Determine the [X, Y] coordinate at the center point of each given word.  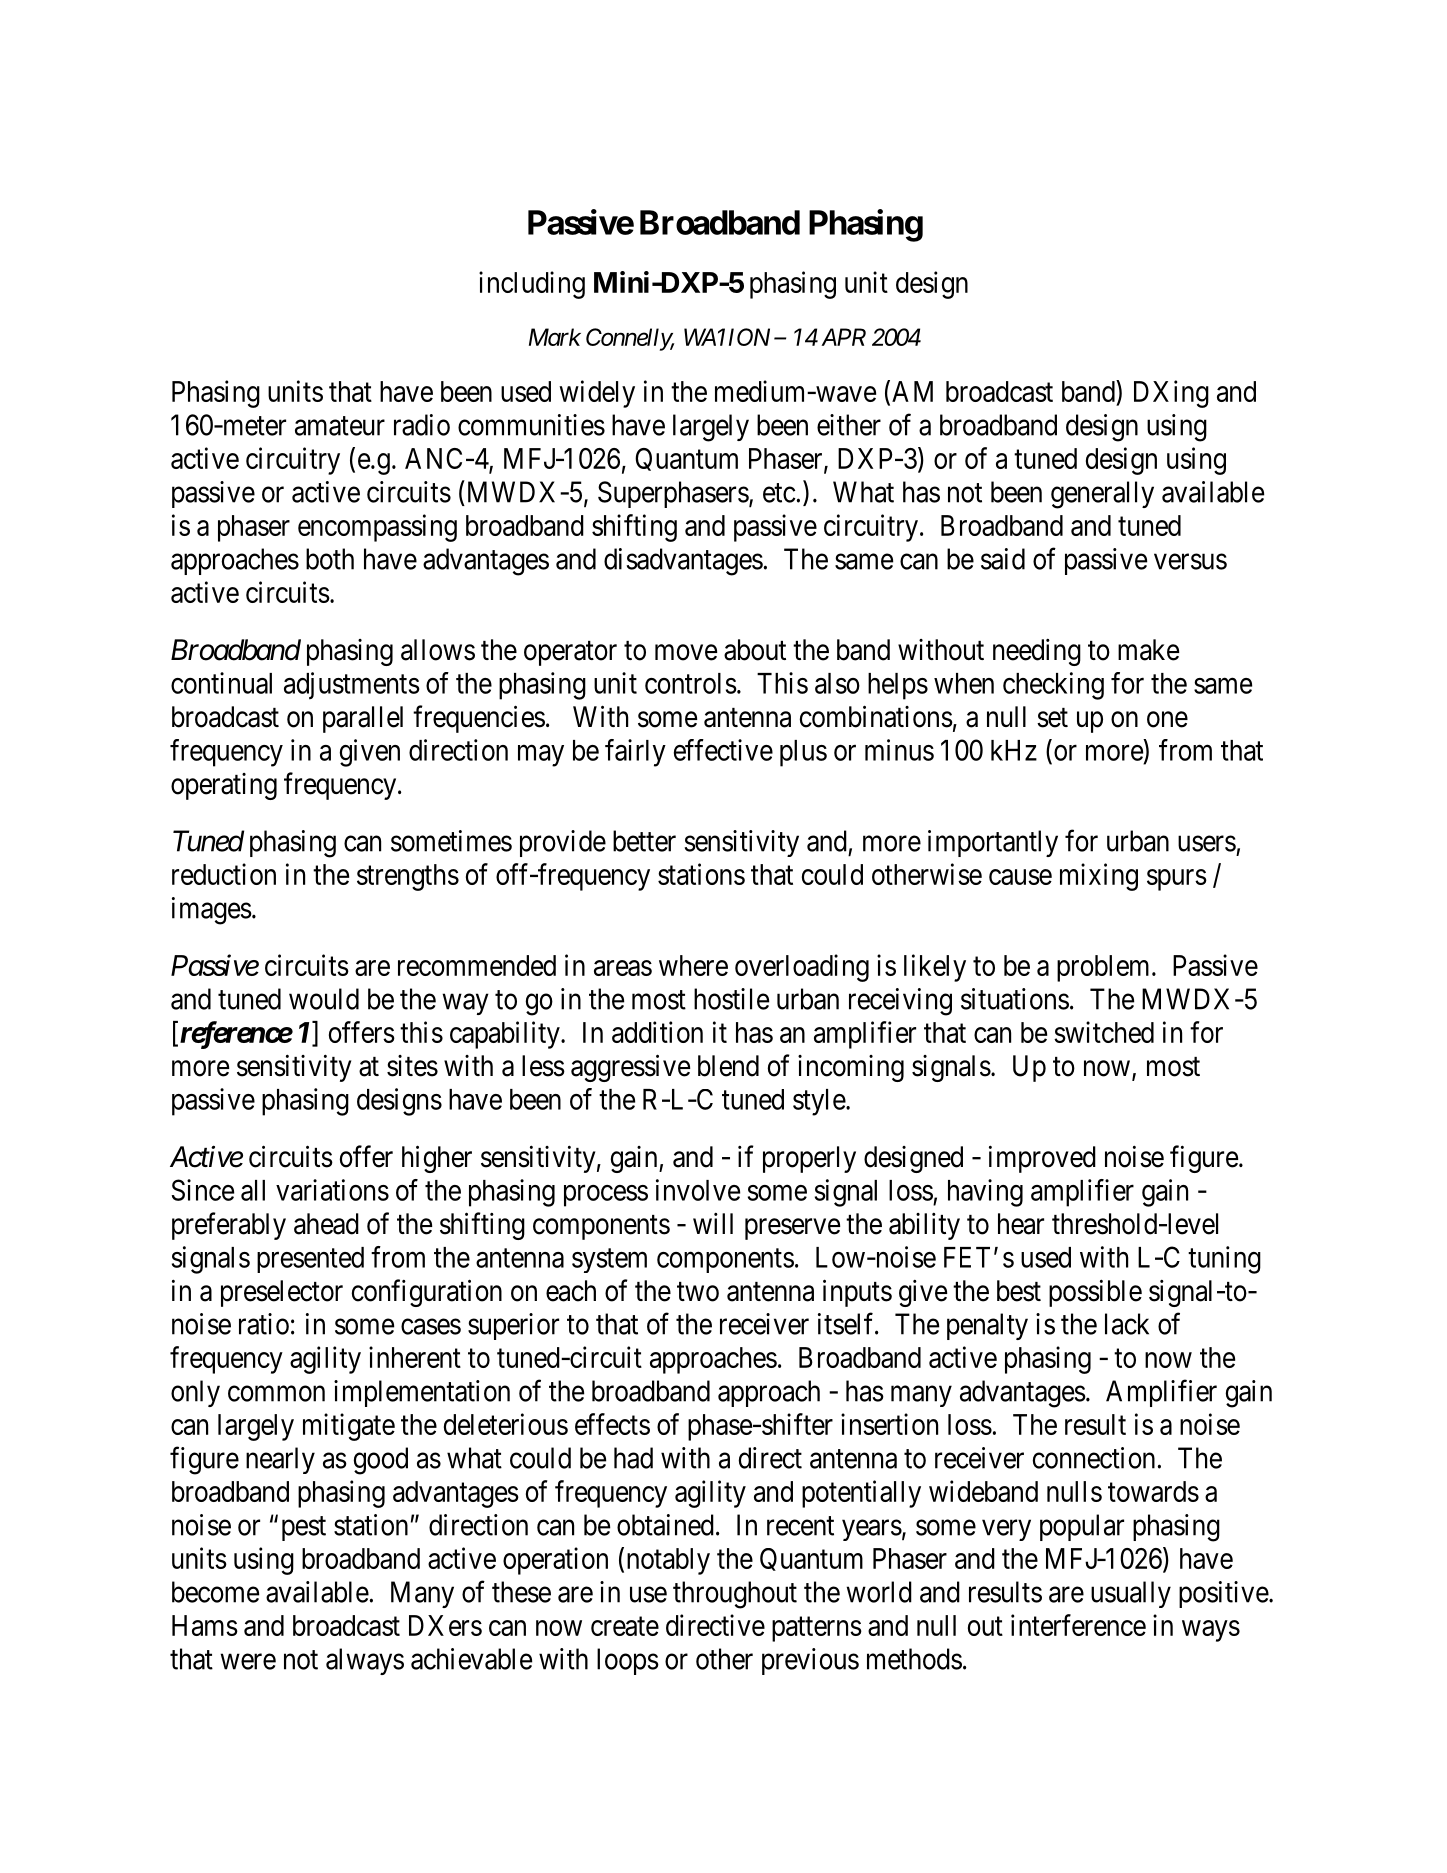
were [248, 1662]
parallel [363, 719]
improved [1042, 1159]
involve [698, 1190]
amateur [340, 426]
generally [1102, 495]
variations [332, 1190]
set [1052, 718]
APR [843, 337]
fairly [635, 753]
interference [1078, 1625]
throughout [735, 1595]
